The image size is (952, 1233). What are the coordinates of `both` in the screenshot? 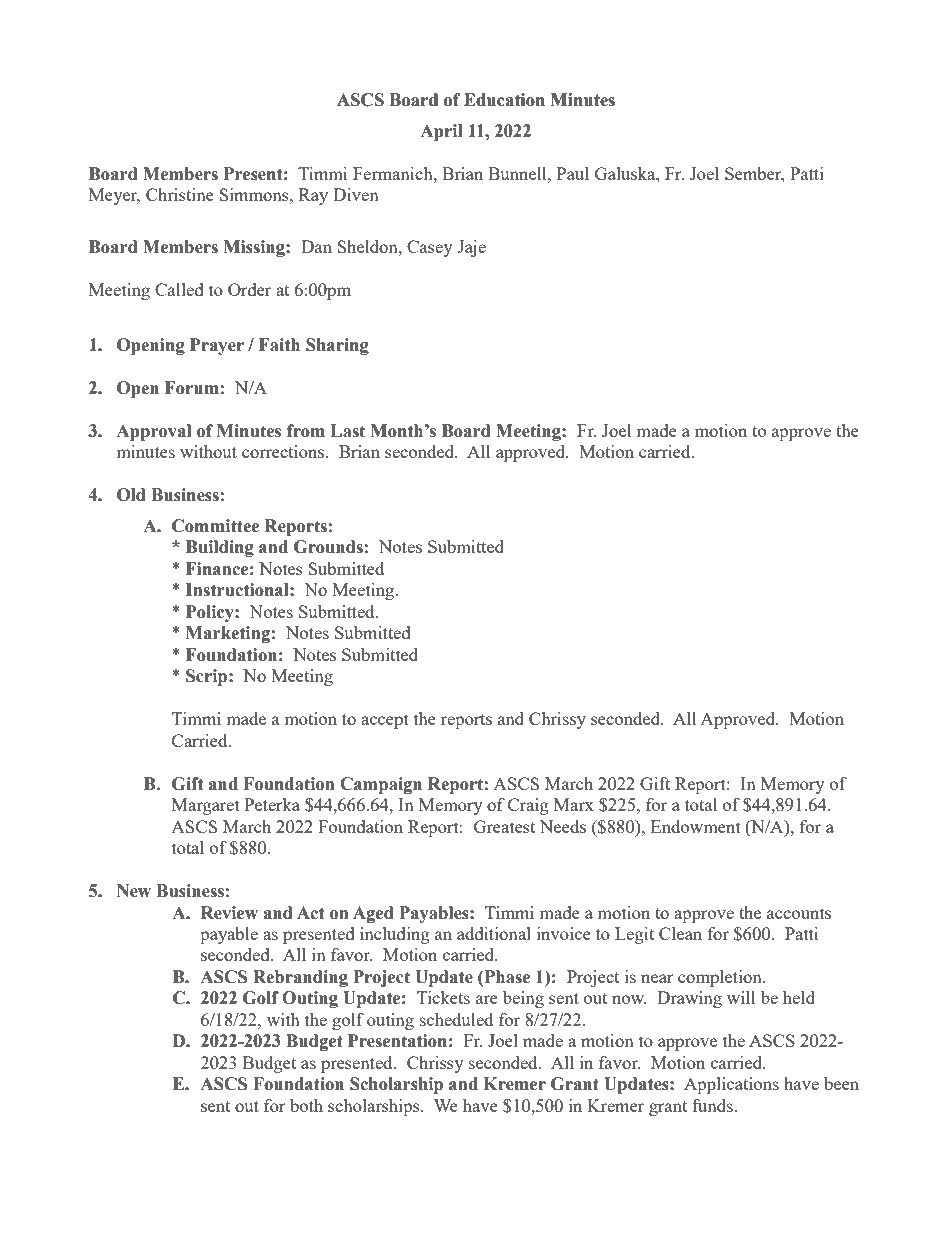 It's located at (306, 1105).
